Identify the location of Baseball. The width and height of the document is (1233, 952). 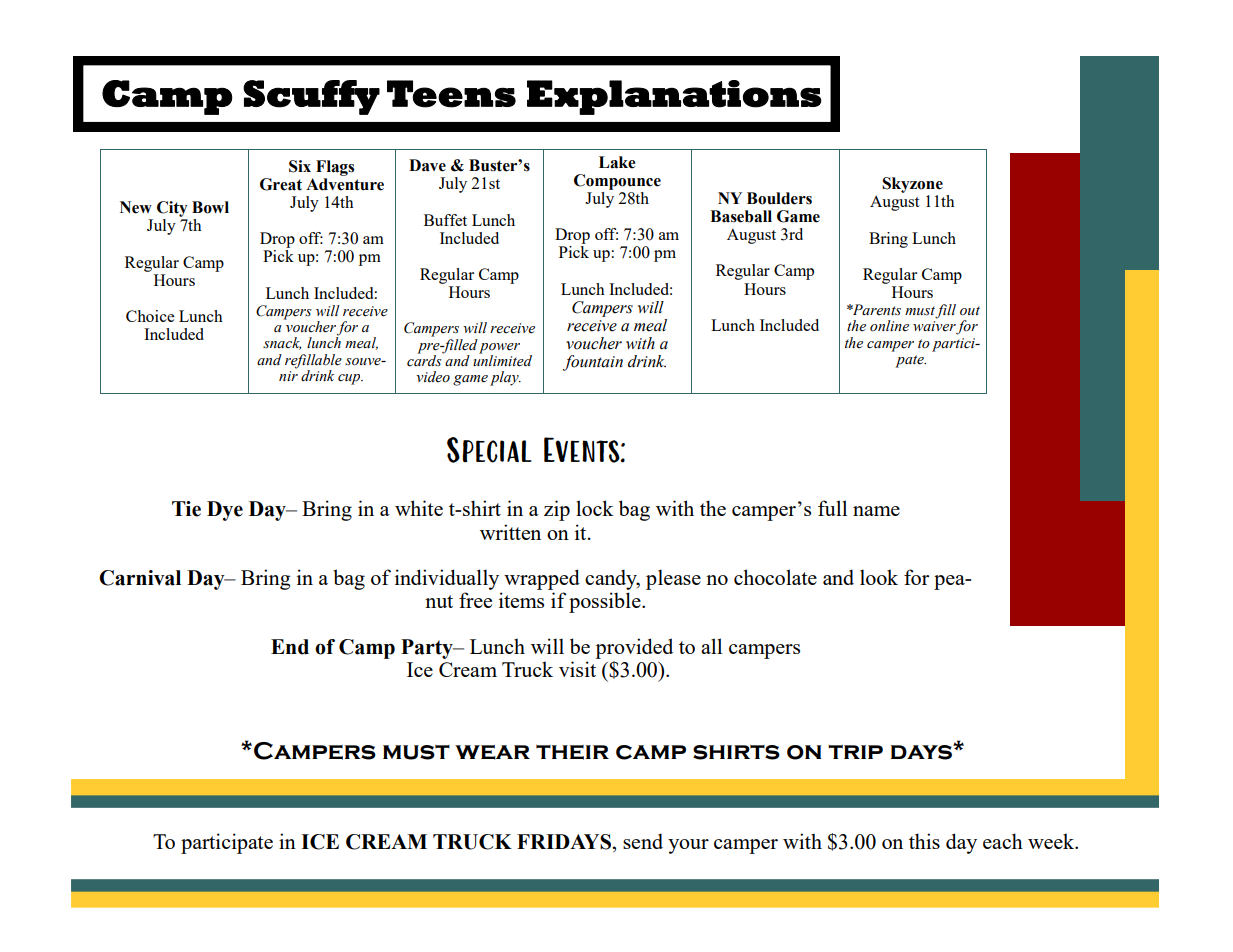
(741, 216).
